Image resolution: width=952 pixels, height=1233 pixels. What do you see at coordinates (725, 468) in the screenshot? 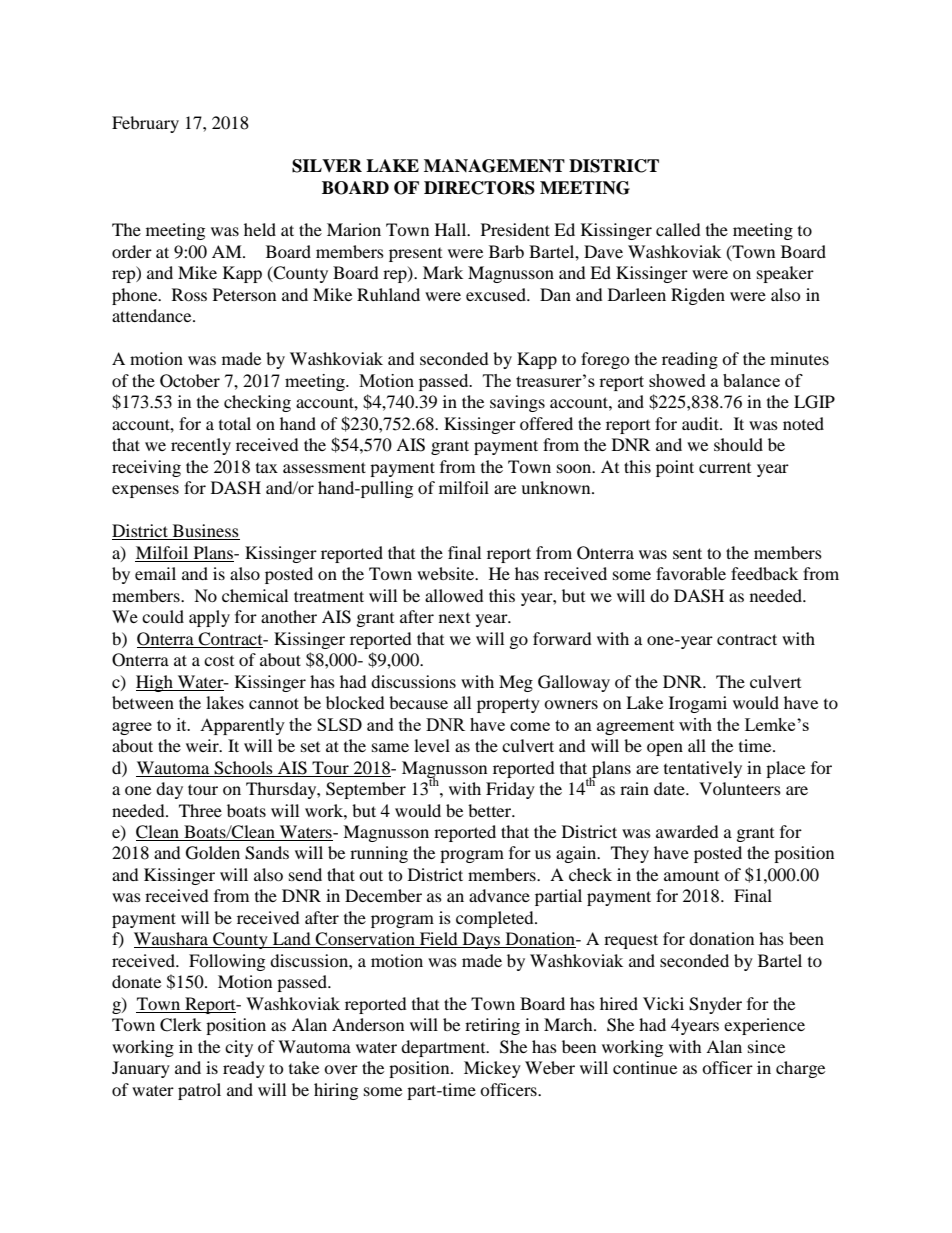
I see `current` at bounding box center [725, 468].
